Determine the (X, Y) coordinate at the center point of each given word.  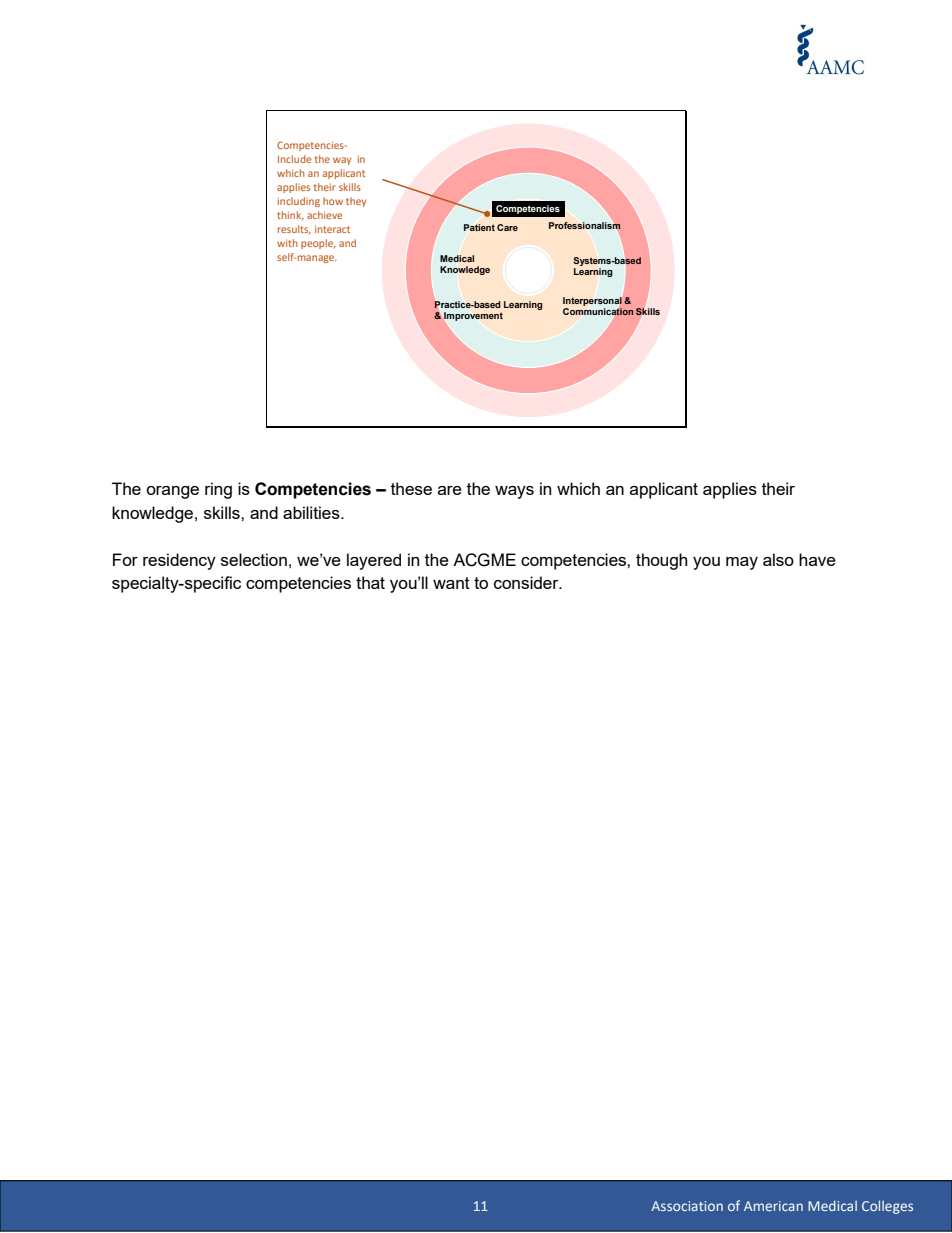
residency (179, 561)
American (773, 1206)
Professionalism (585, 225)
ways (514, 492)
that (370, 582)
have (817, 559)
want (451, 583)
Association (687, 1206)
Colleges (887, 1207)
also (778, 559)
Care (507, 227)
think (290, 215)
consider (527, 582)
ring (218, 490)
